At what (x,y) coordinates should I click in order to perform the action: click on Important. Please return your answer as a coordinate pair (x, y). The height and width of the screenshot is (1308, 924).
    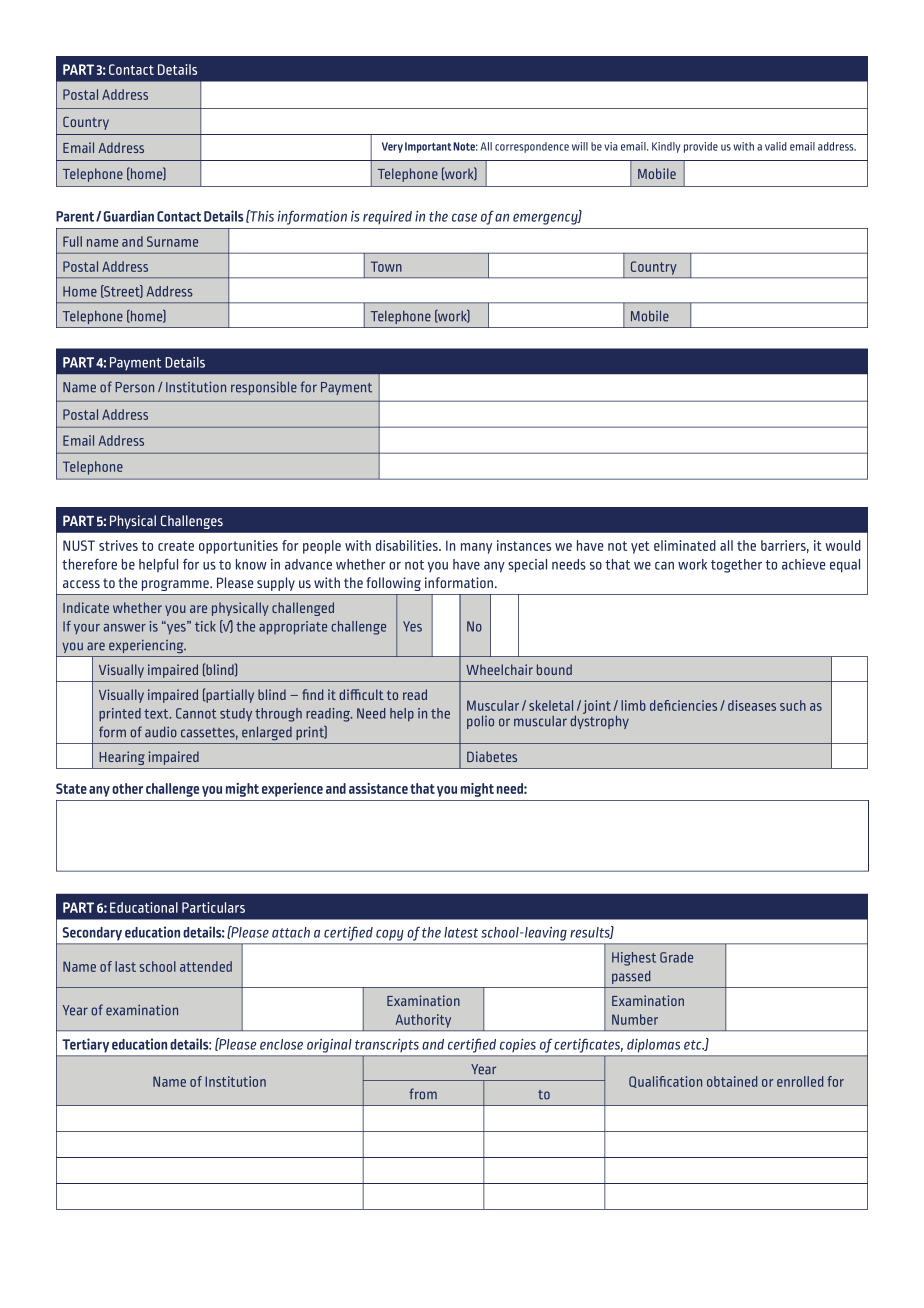
    Looking at the image, I should click on (428, 147).
